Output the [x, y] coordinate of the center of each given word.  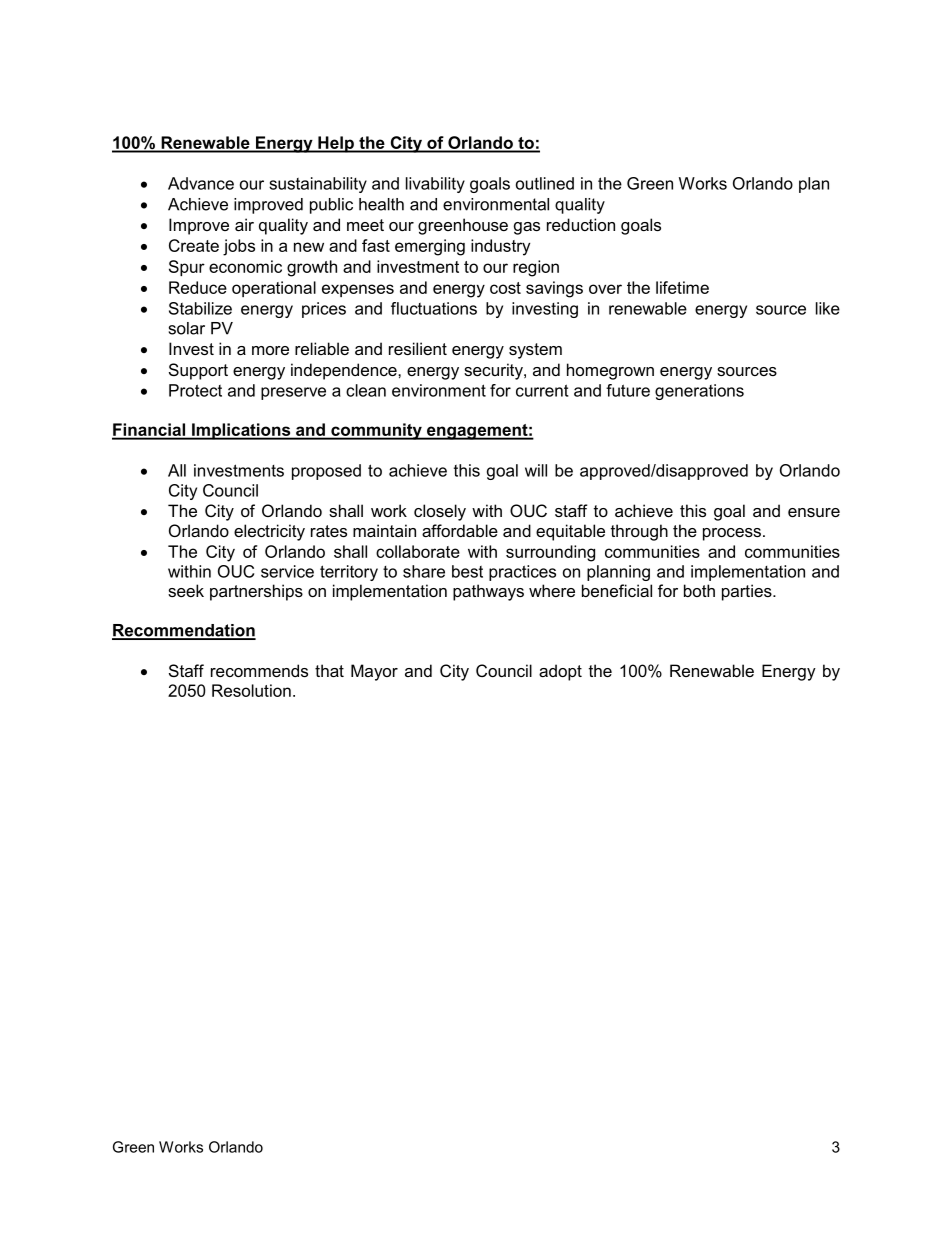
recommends [259, 670]
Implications [241, 431]
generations [699, 392]
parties [748, 592]
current [542, 390]
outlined [545, 183]
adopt [560, 672]
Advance [201, 183]
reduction [581, 224]
